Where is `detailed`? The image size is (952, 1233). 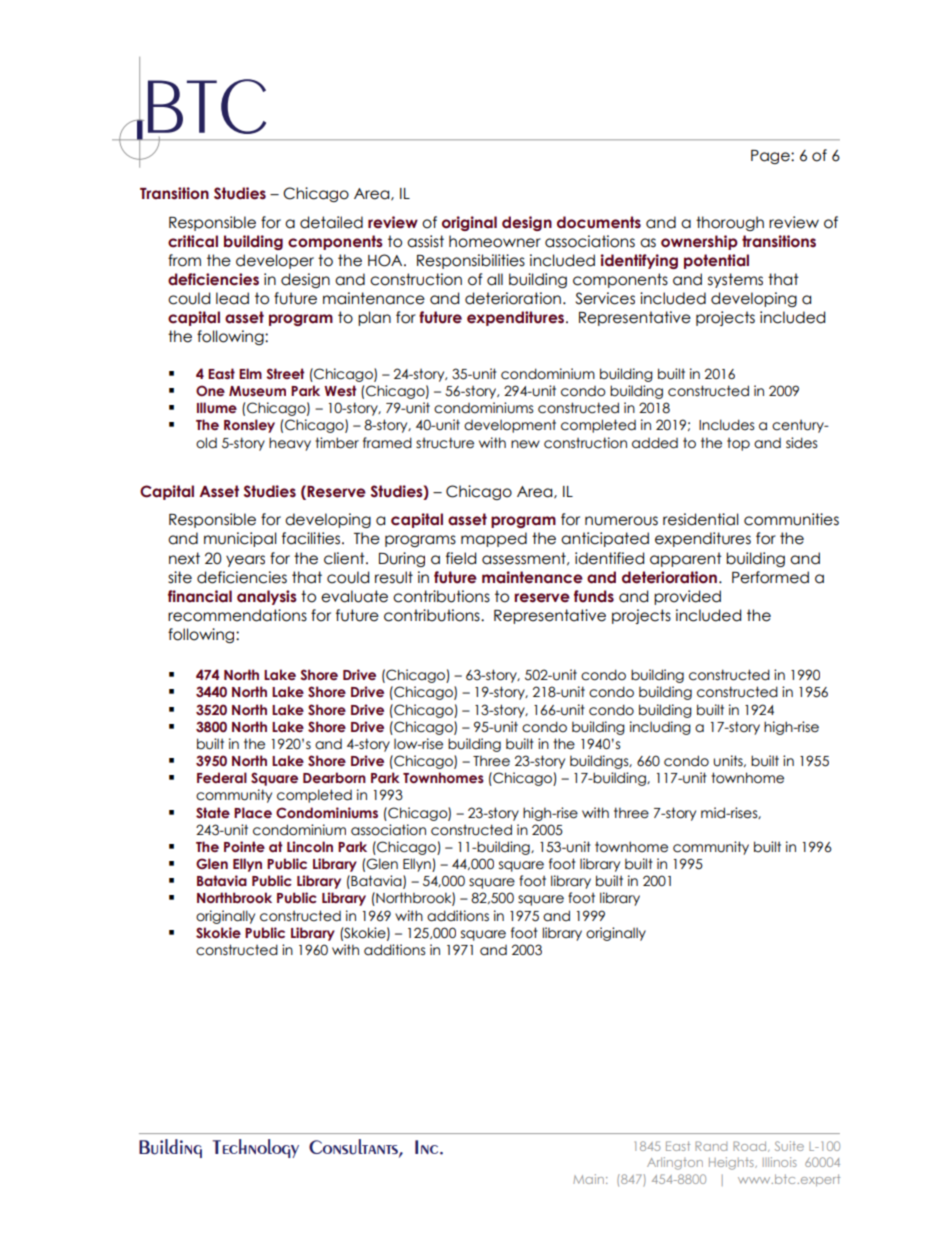
detailed is located at coordinates (331, 222).
